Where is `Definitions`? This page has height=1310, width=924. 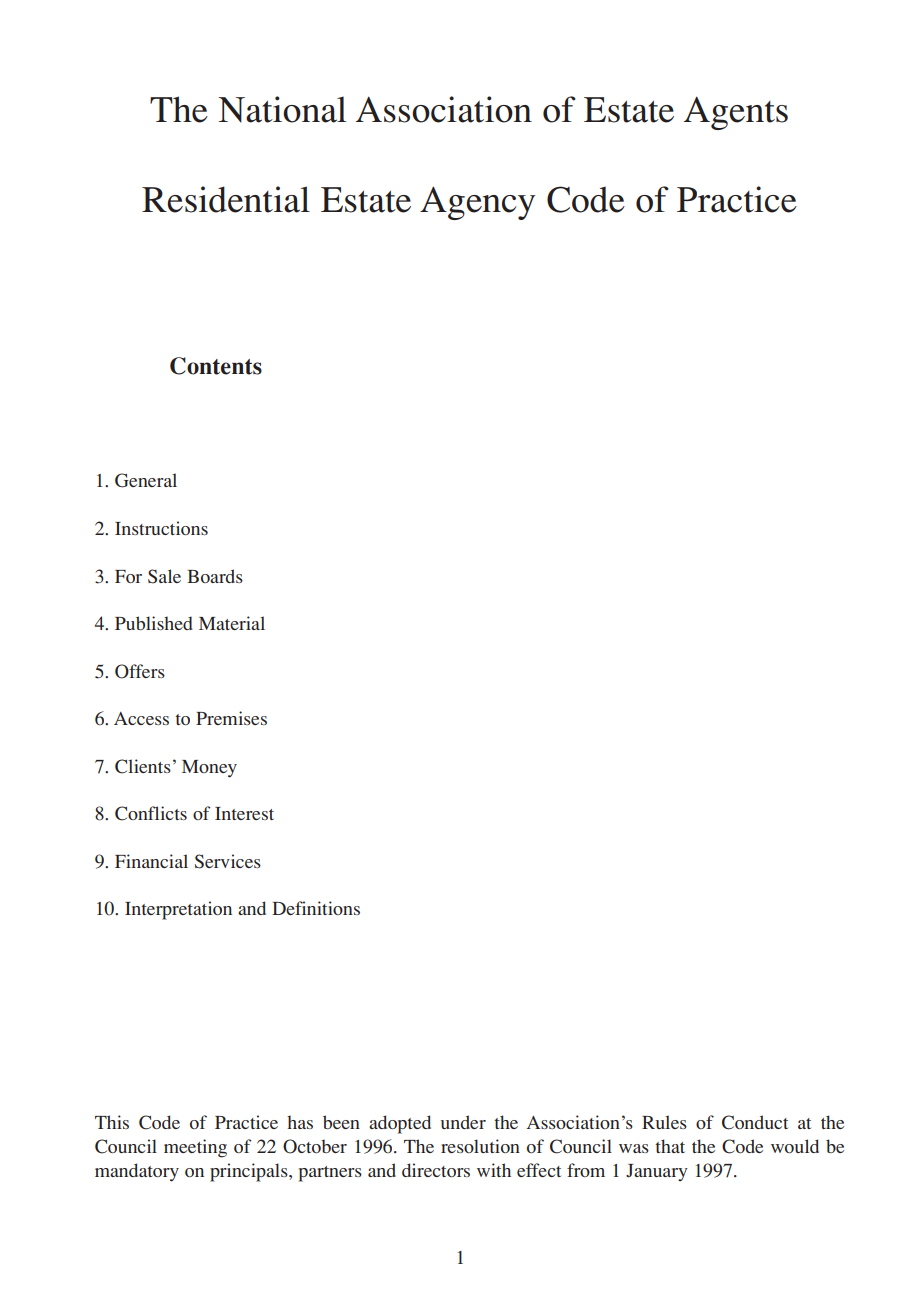 Definitions is located at coordinates (316, 908).
